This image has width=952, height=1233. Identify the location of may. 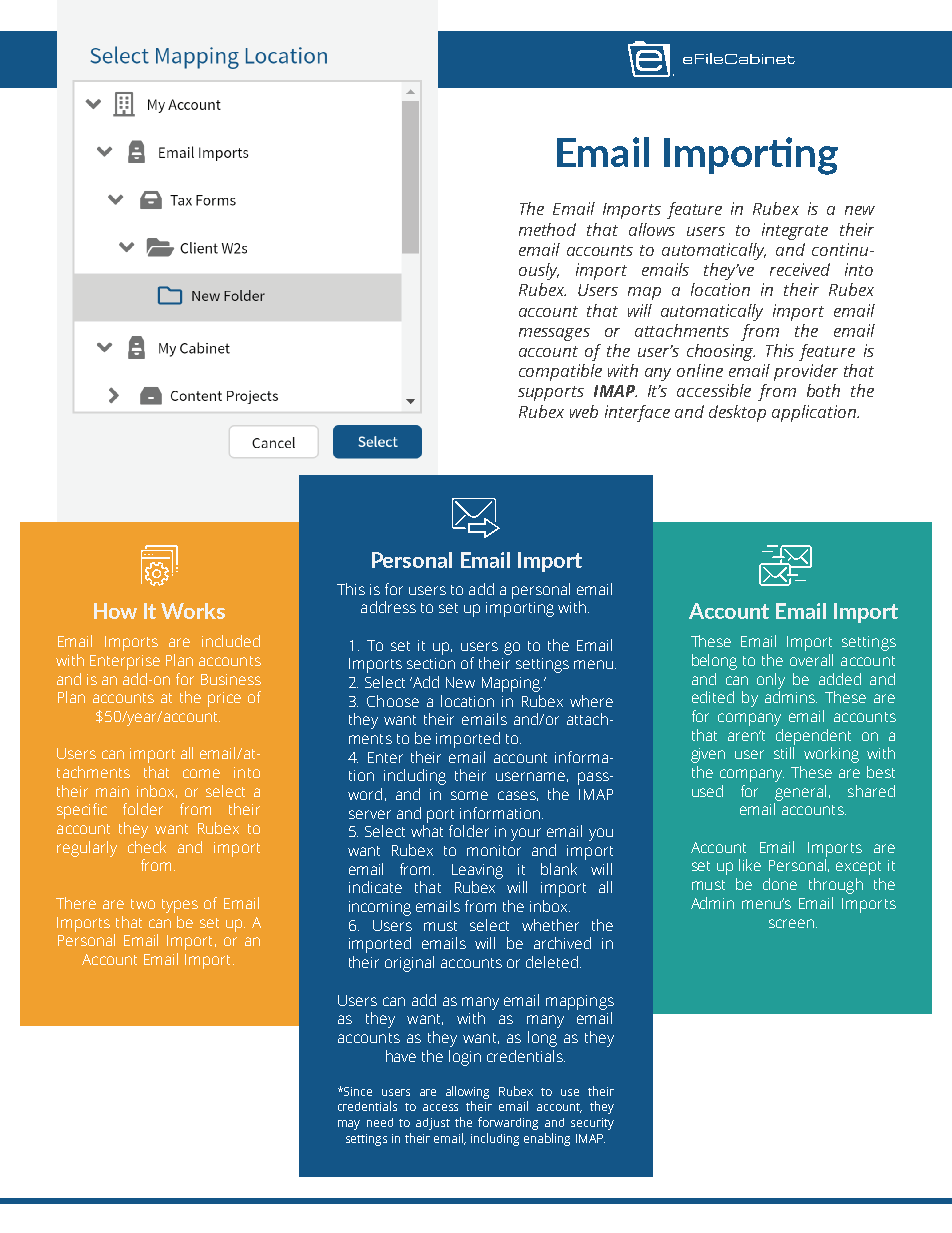
(349, 1125).
